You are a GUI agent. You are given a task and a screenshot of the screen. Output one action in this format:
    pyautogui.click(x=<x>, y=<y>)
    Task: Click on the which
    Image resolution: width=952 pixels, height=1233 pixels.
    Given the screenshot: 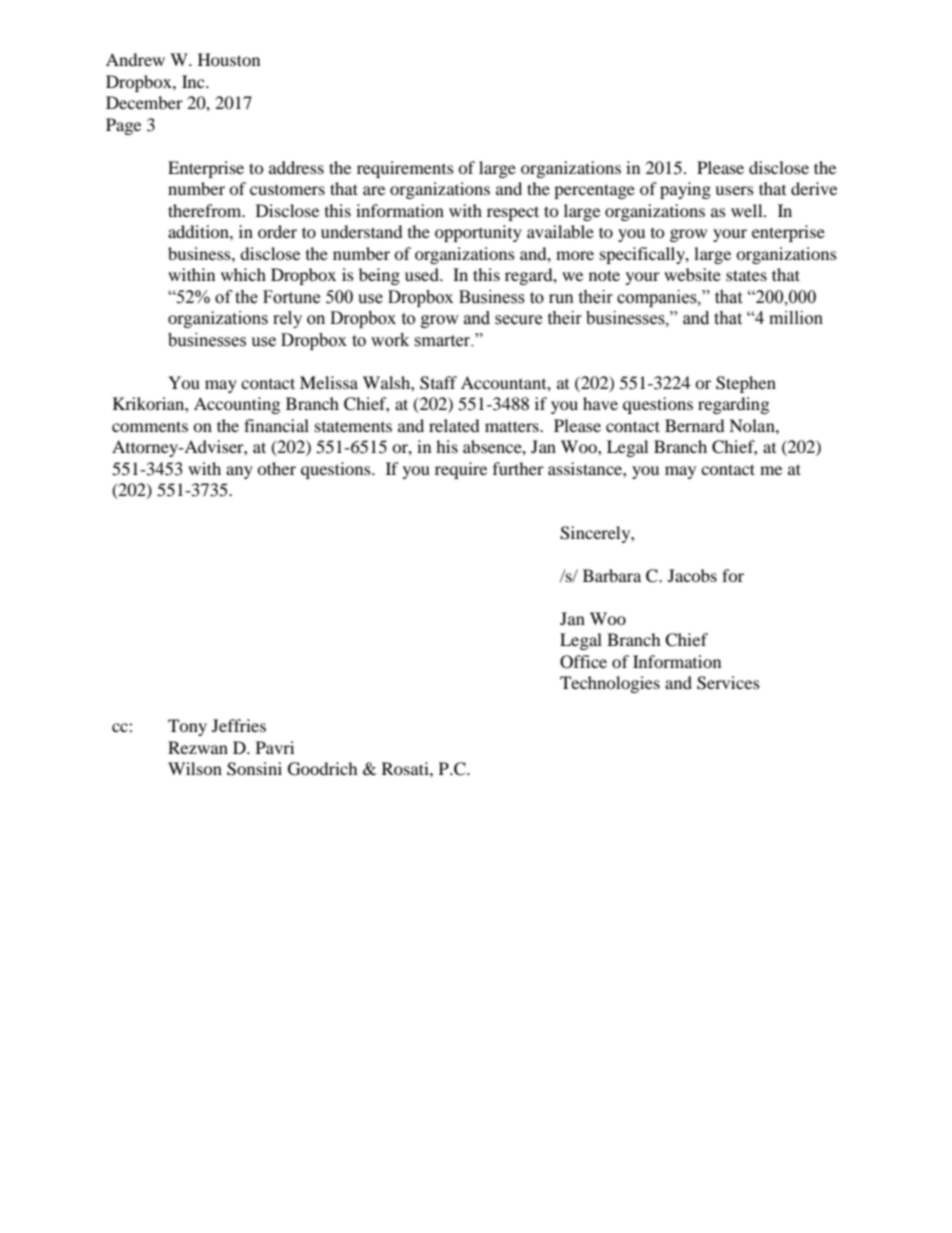 What is the action you would take?
    pyautogui.click(x=243, y=274)
